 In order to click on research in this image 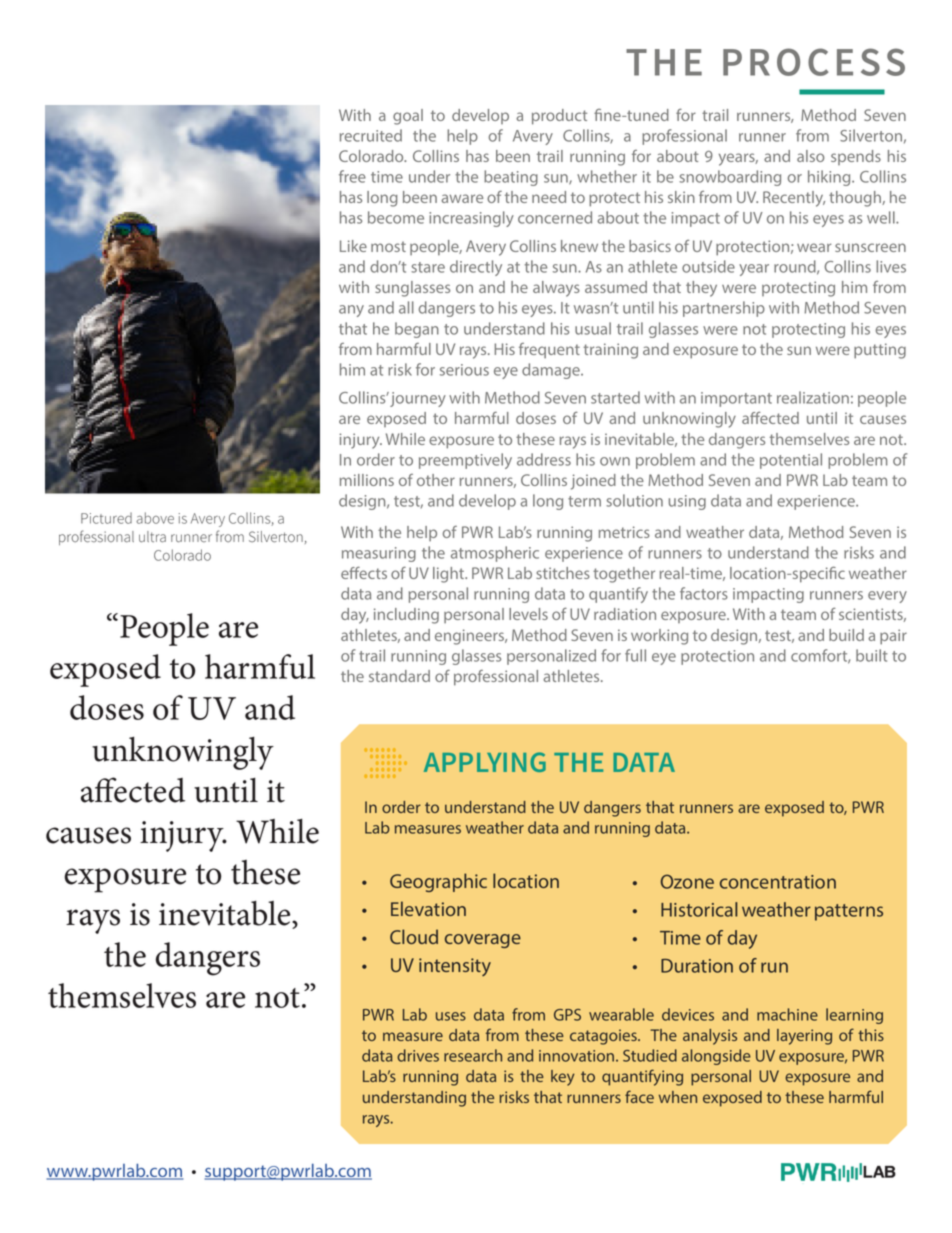, I will do `click(473, 1055)`.
